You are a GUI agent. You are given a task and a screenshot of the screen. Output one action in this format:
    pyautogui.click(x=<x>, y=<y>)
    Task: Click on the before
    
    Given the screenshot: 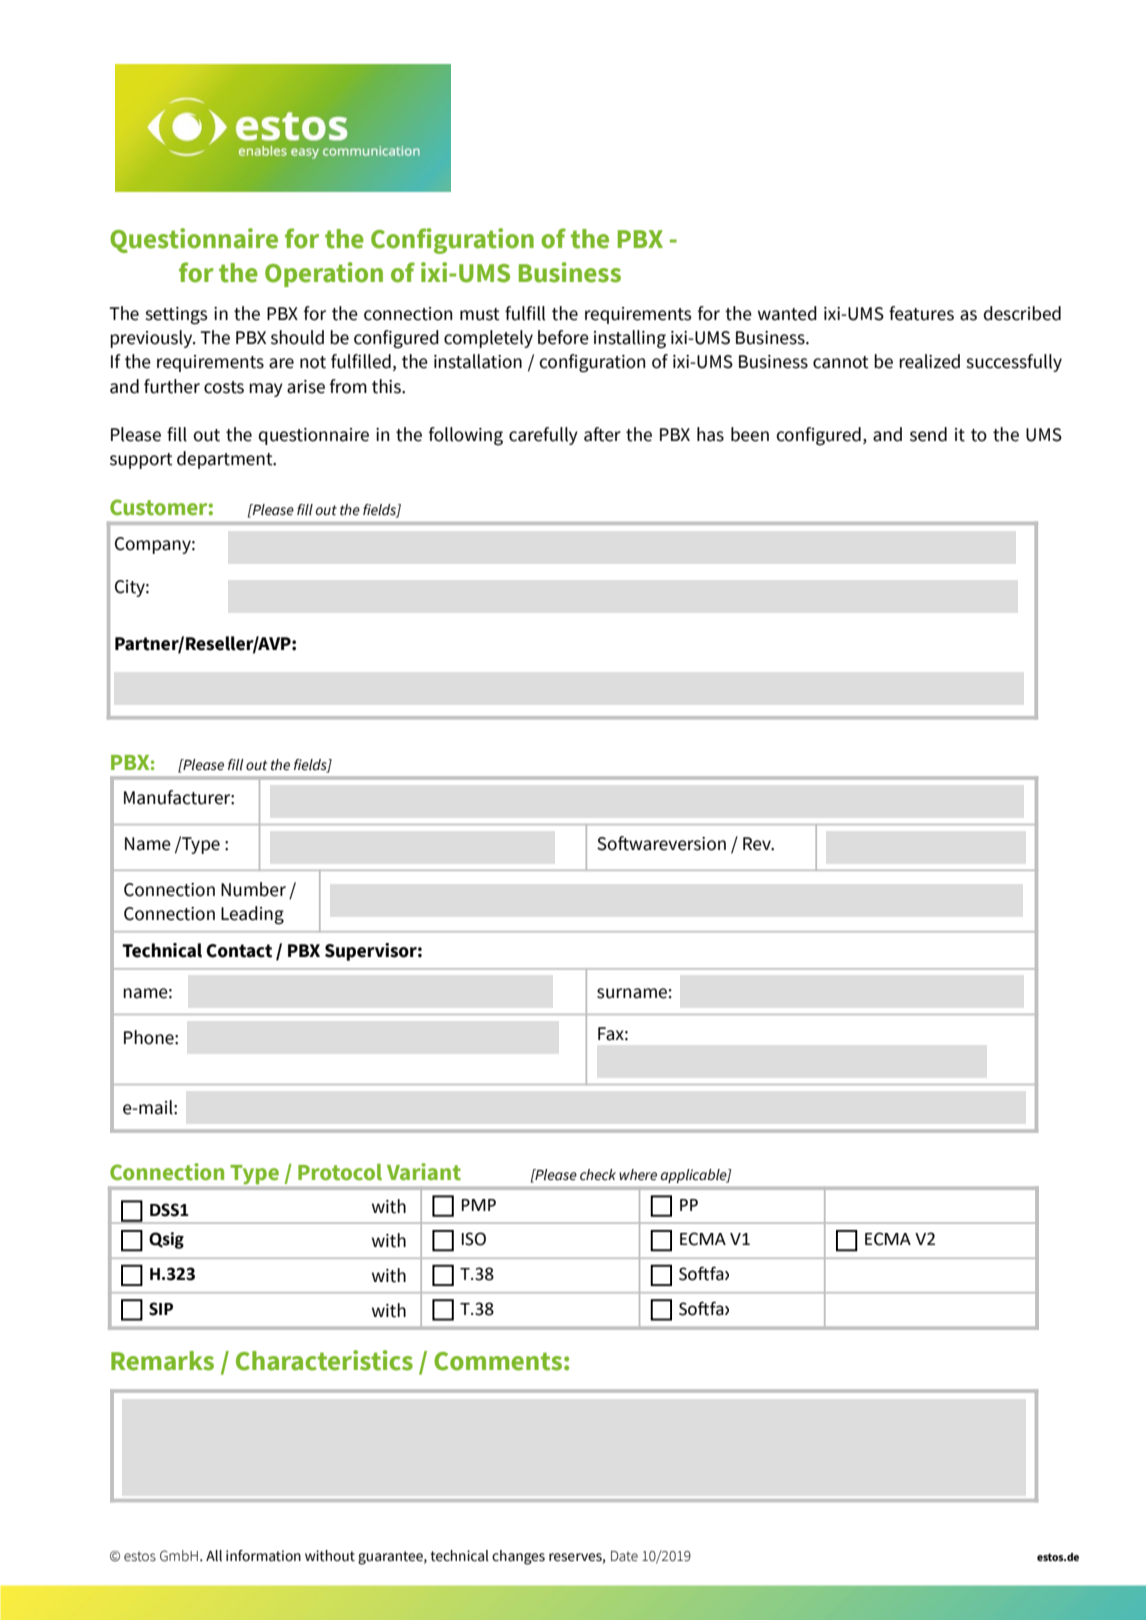 What is the action you would take?
    pyautogui.click(x=563, y=337)
